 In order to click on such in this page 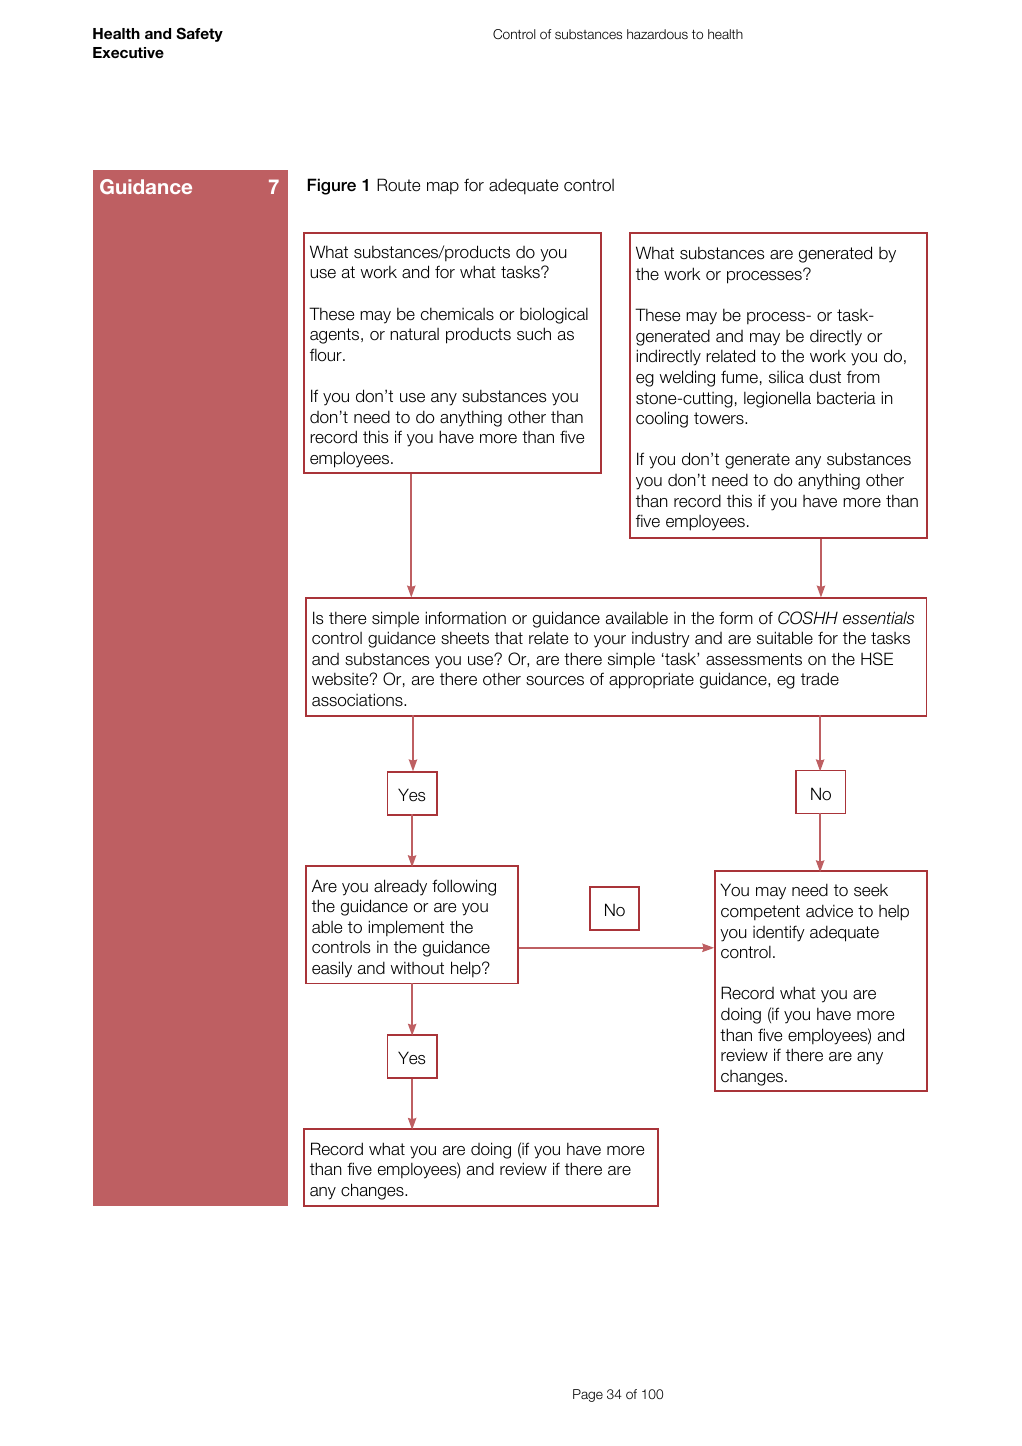, I will do `click(534, 334)`.
